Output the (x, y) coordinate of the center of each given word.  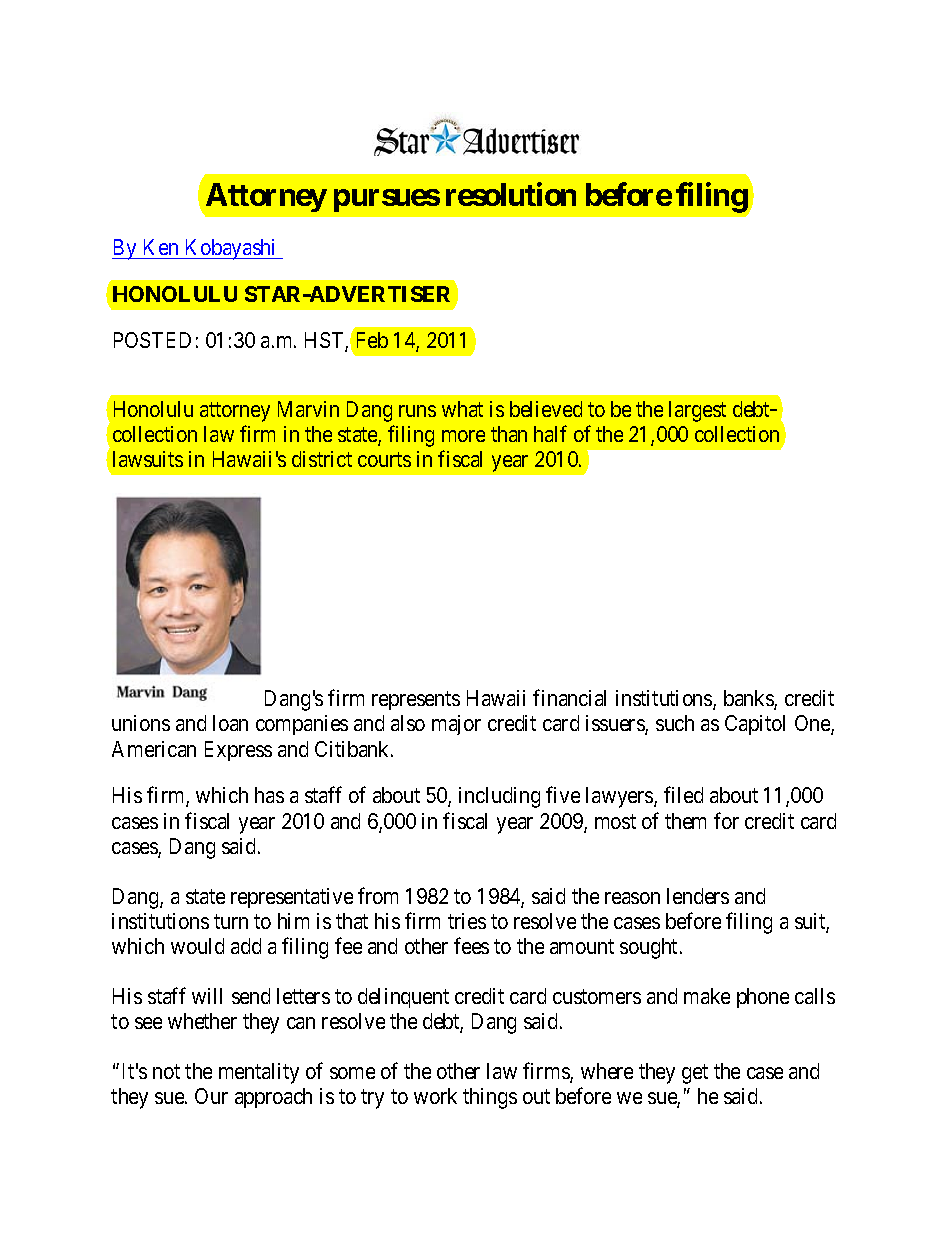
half (550, 433)
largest (697, 411)
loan (230, 723)
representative (292, 898)
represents (416, 701)
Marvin (308, 409)
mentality (259, 1073)
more (463, 436)
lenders (698, 896)
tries (467, 921)
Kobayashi (231, 249)
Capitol (755, 725)
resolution (511, 194)
